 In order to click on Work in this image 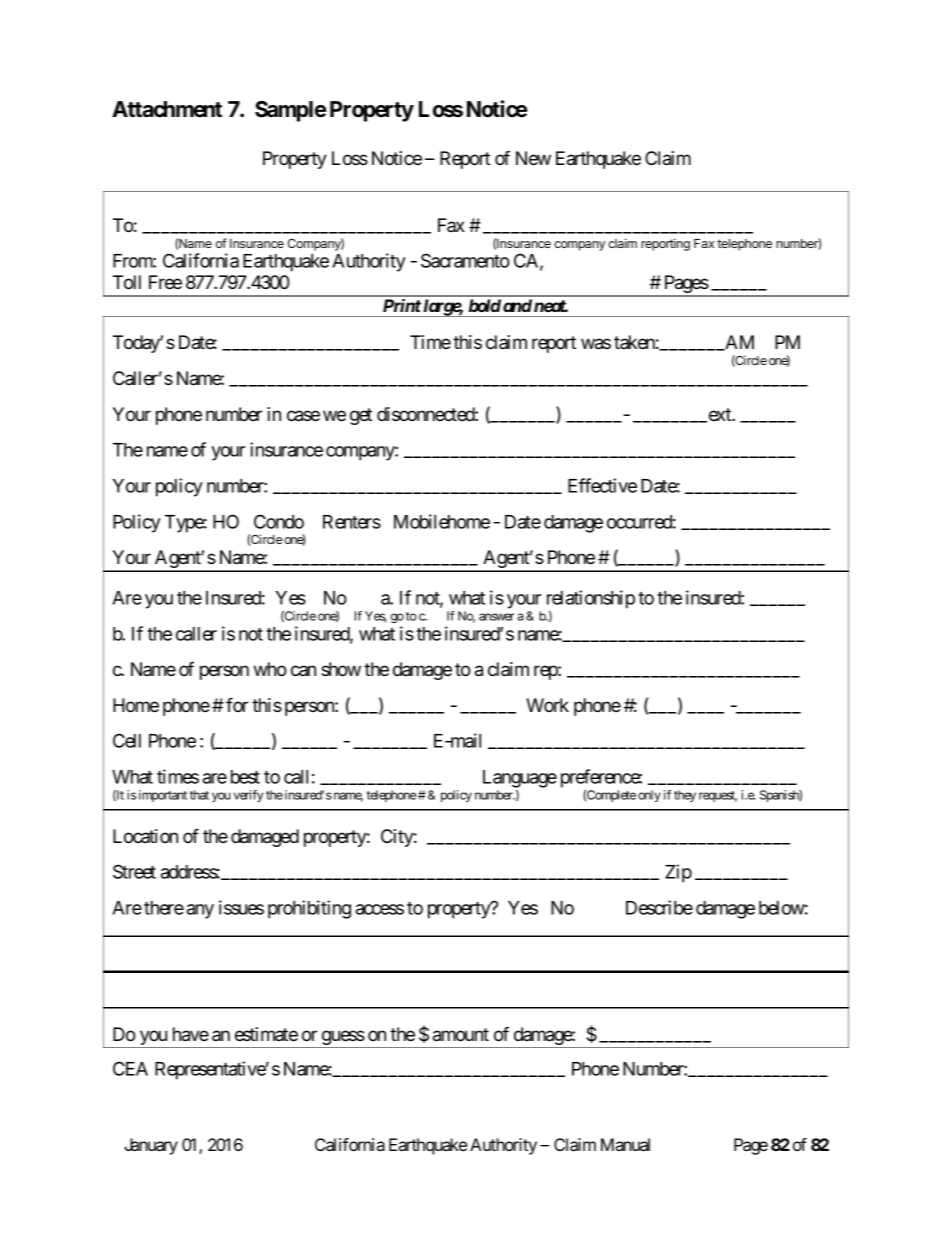, I will do `click(547, 705)`.
